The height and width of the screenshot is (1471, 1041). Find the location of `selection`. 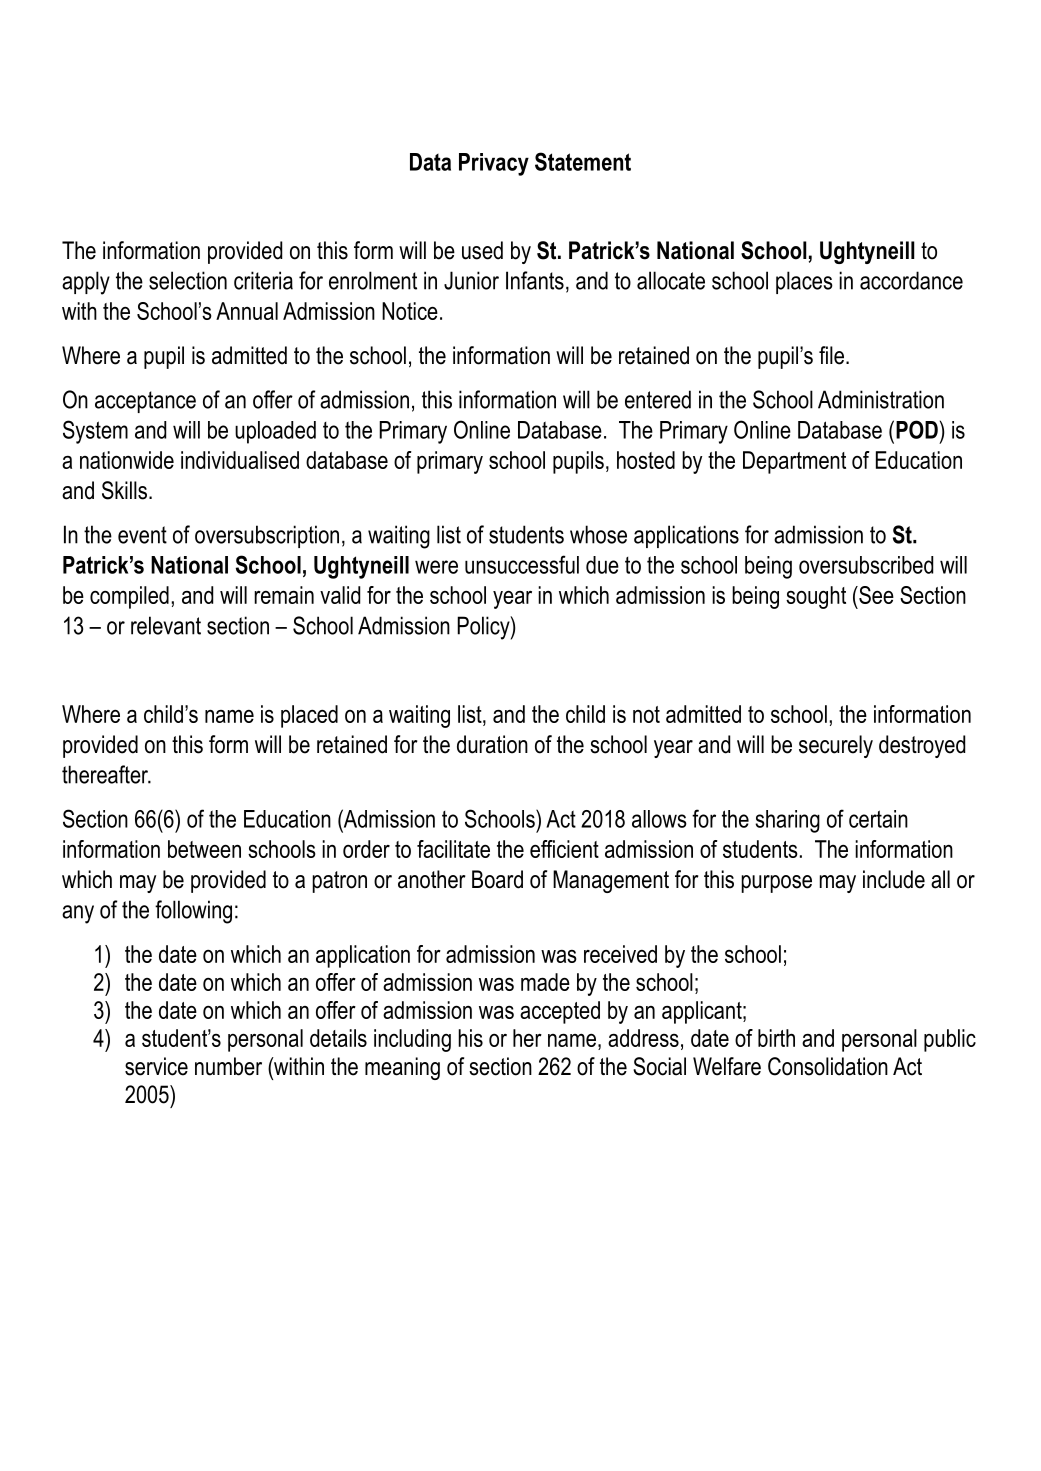

selection is located at coordinates (188, 280).
